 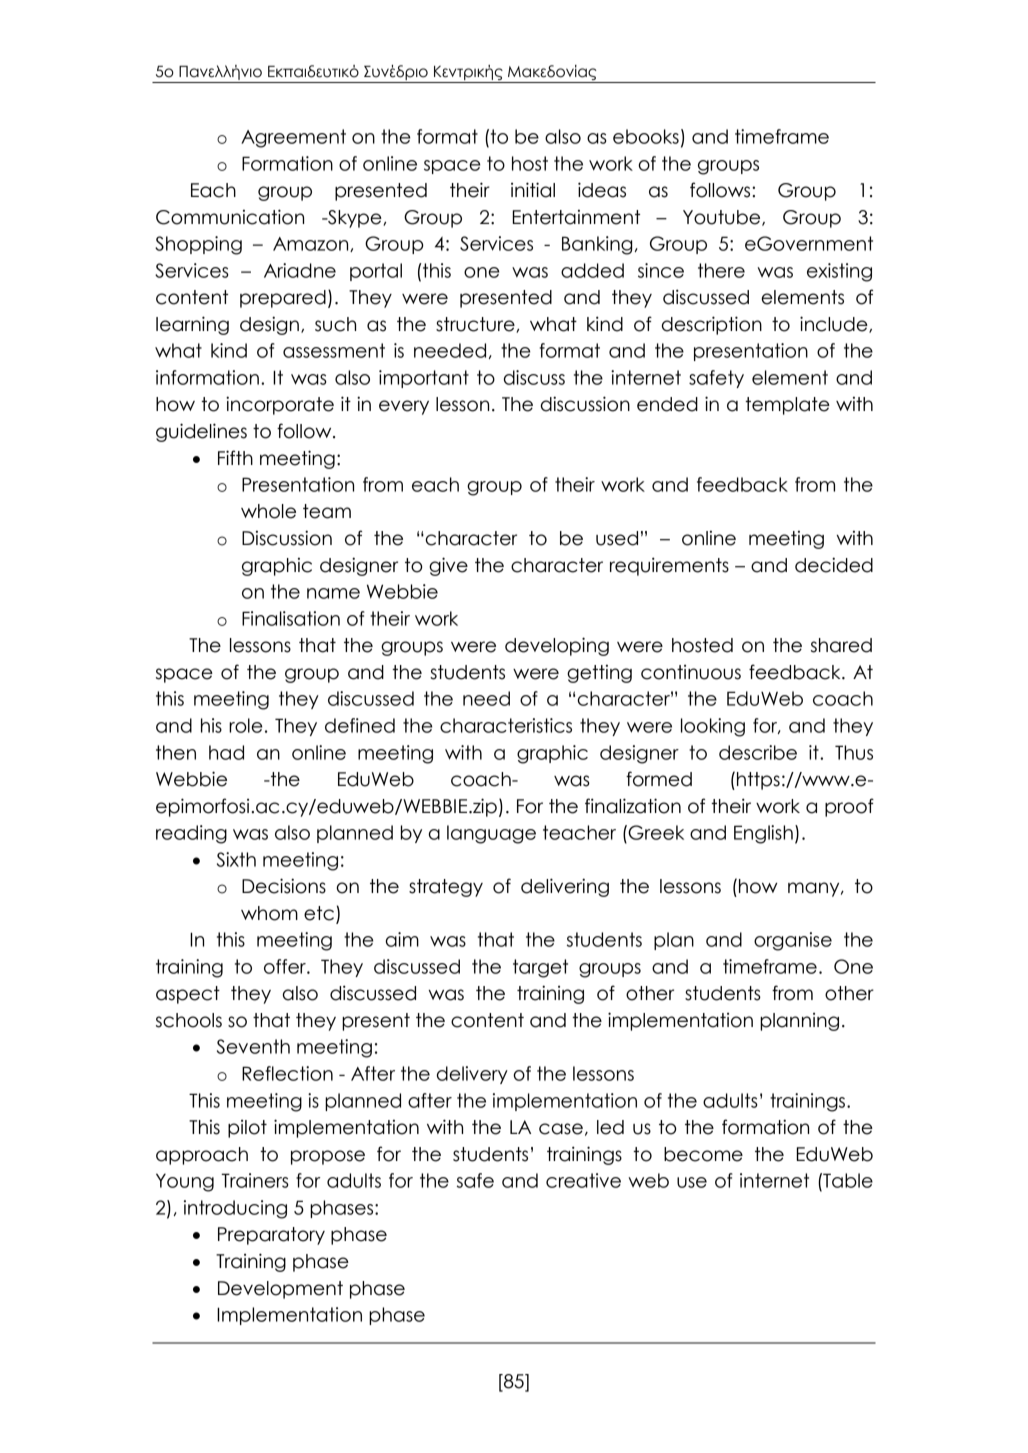 I want to click on Preparatory, so click(x=271, y=1236).
